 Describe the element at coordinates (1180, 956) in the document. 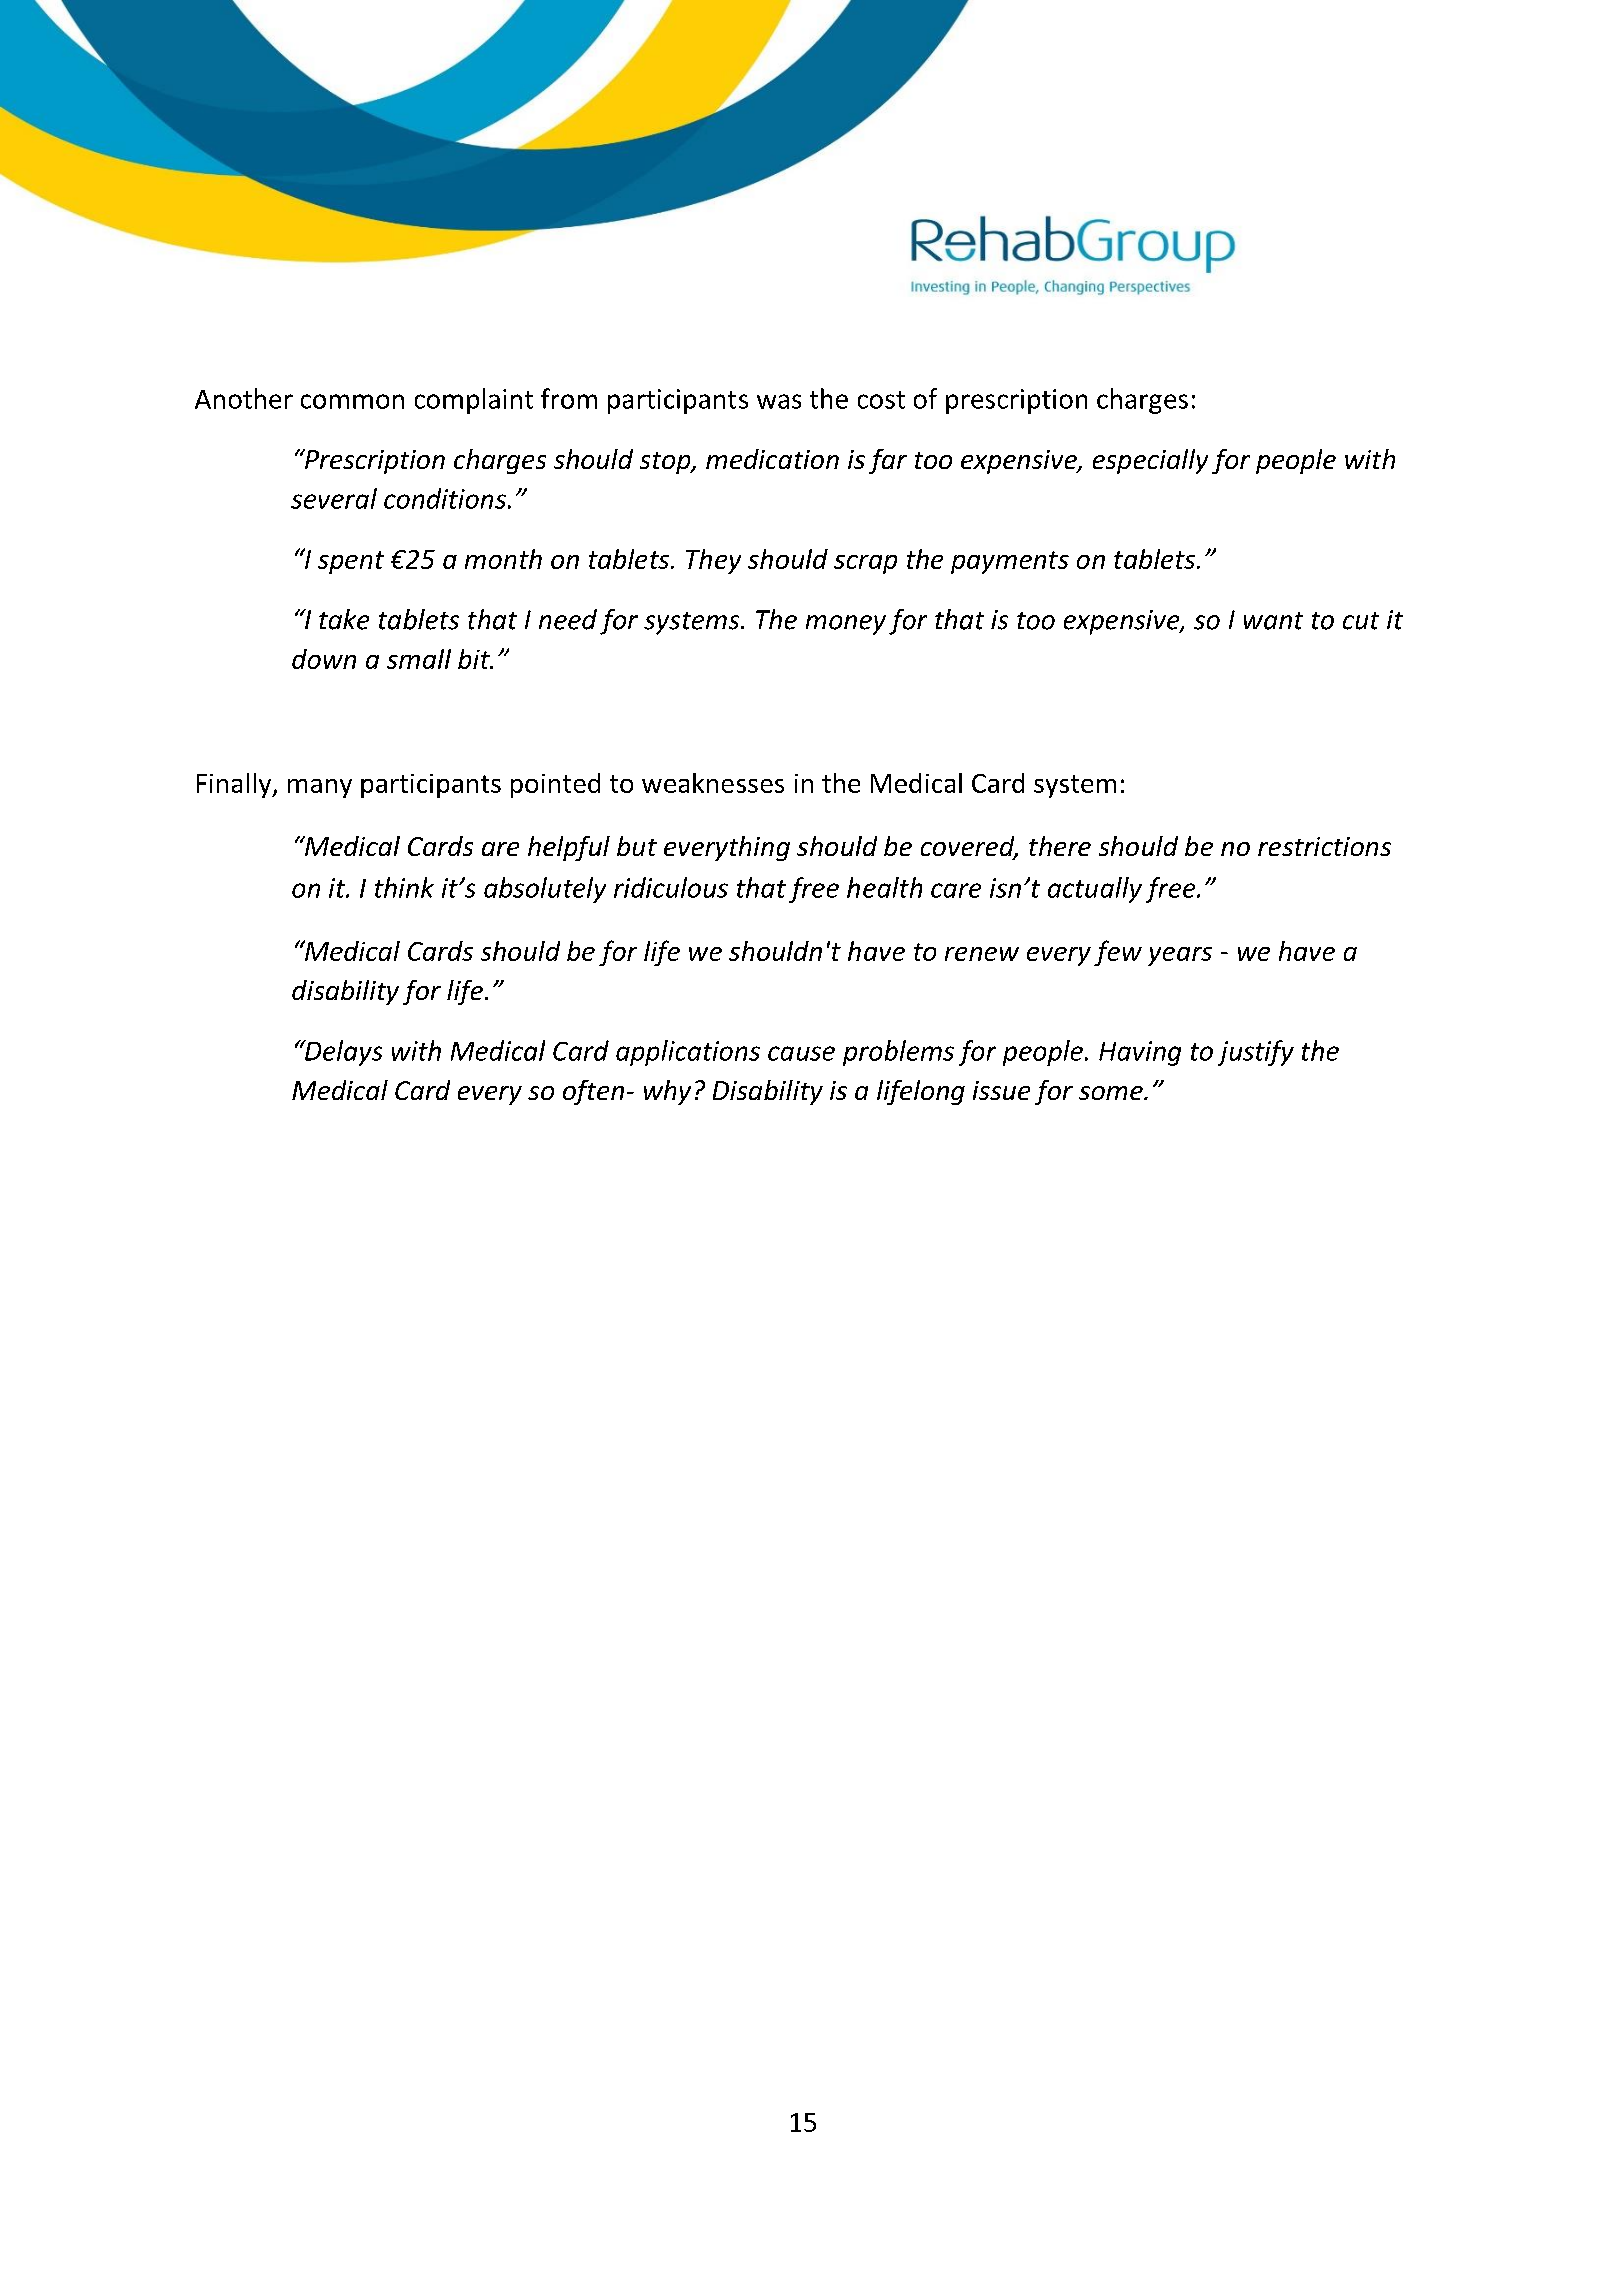

I see `years` at that location.
